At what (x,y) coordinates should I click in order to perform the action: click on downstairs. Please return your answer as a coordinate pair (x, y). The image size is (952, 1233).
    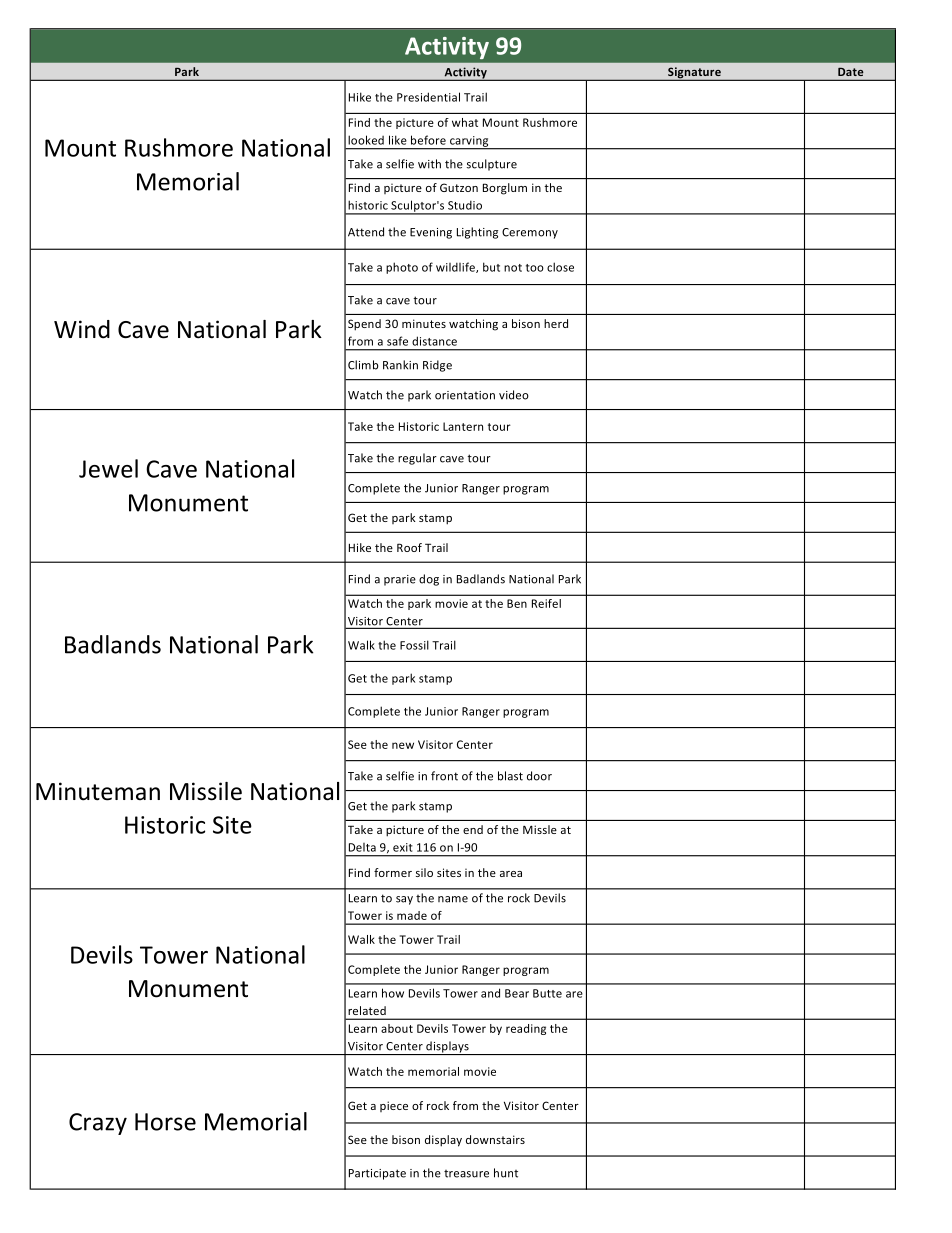
    Looking at the image, I should click on (495, 1139).
